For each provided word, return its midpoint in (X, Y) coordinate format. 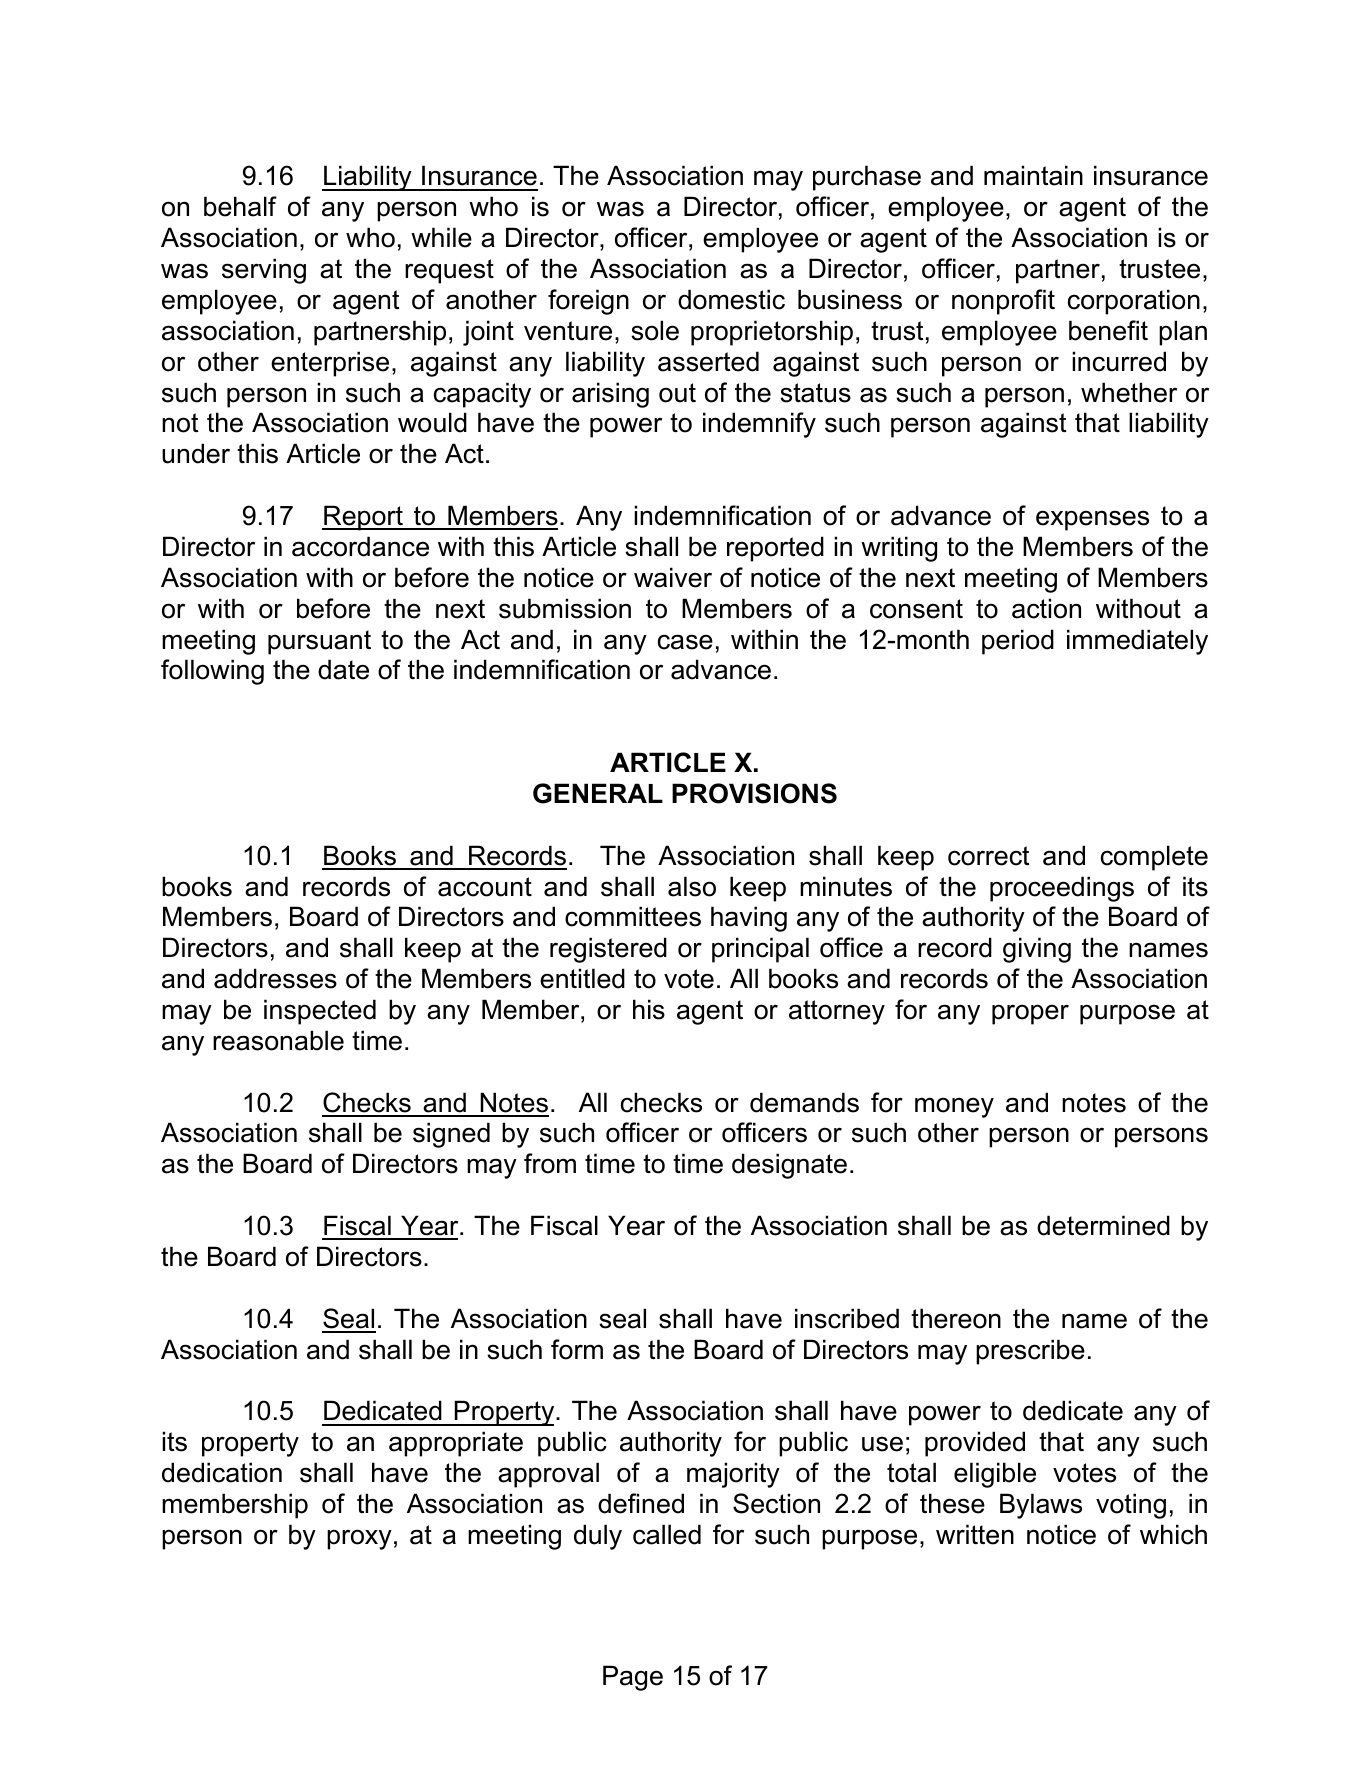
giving (1037, 950)
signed (451, 1135)
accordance (360, 546)
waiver (673, 577)
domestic (731, 299)
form (577, 1349)
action (1046, 608)
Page (633, 1678)
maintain (1033, 175)
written (975, 1534)
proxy (359, 1539)
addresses (275, 978)
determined (1103, 1225)
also (692, 886)
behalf (240, 206)
